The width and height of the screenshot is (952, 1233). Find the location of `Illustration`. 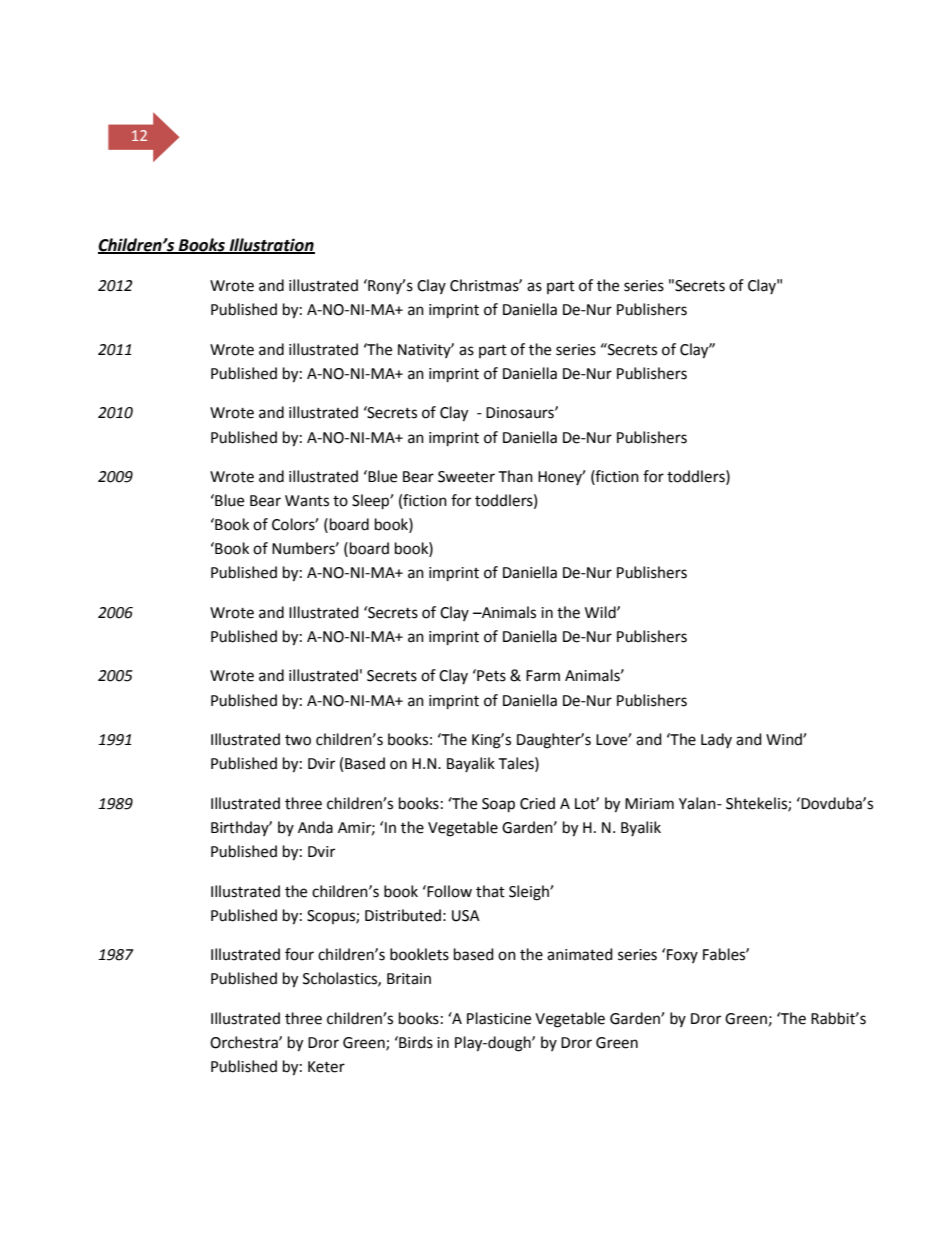

Illustration is located at coordinates (271, 246).
